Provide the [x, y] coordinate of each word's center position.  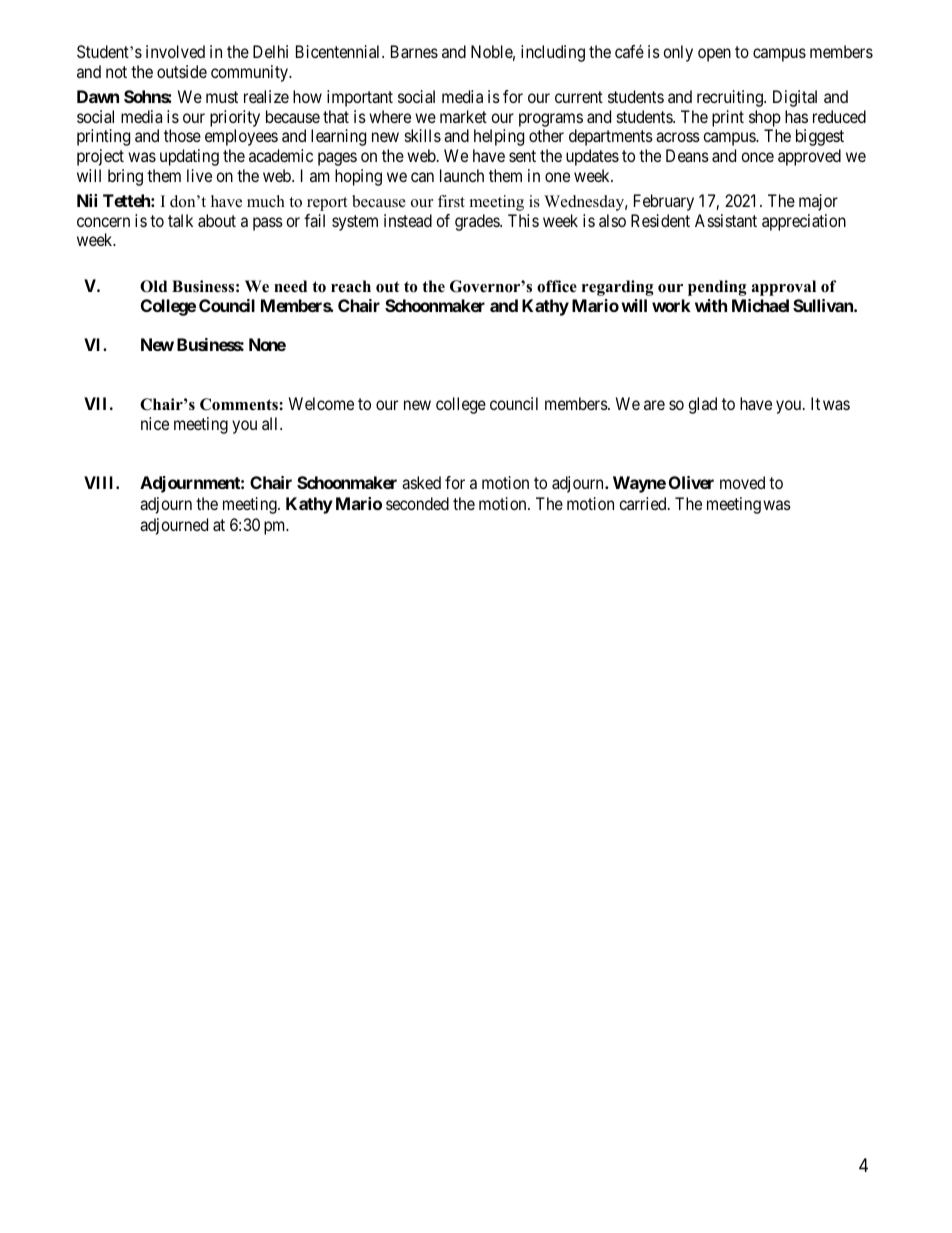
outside [182, 71]
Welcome [321, 403]
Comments [240, 404]
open [714, 55]
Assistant [726, 220]
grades [478, 222]
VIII [100, 482]
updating [189, 157]
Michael [760, 305]
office [557, 286]
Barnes [414, 51]
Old [153, 286]
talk [180, 220]
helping [499, 137]
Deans [687, 155]
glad [702, 405]
